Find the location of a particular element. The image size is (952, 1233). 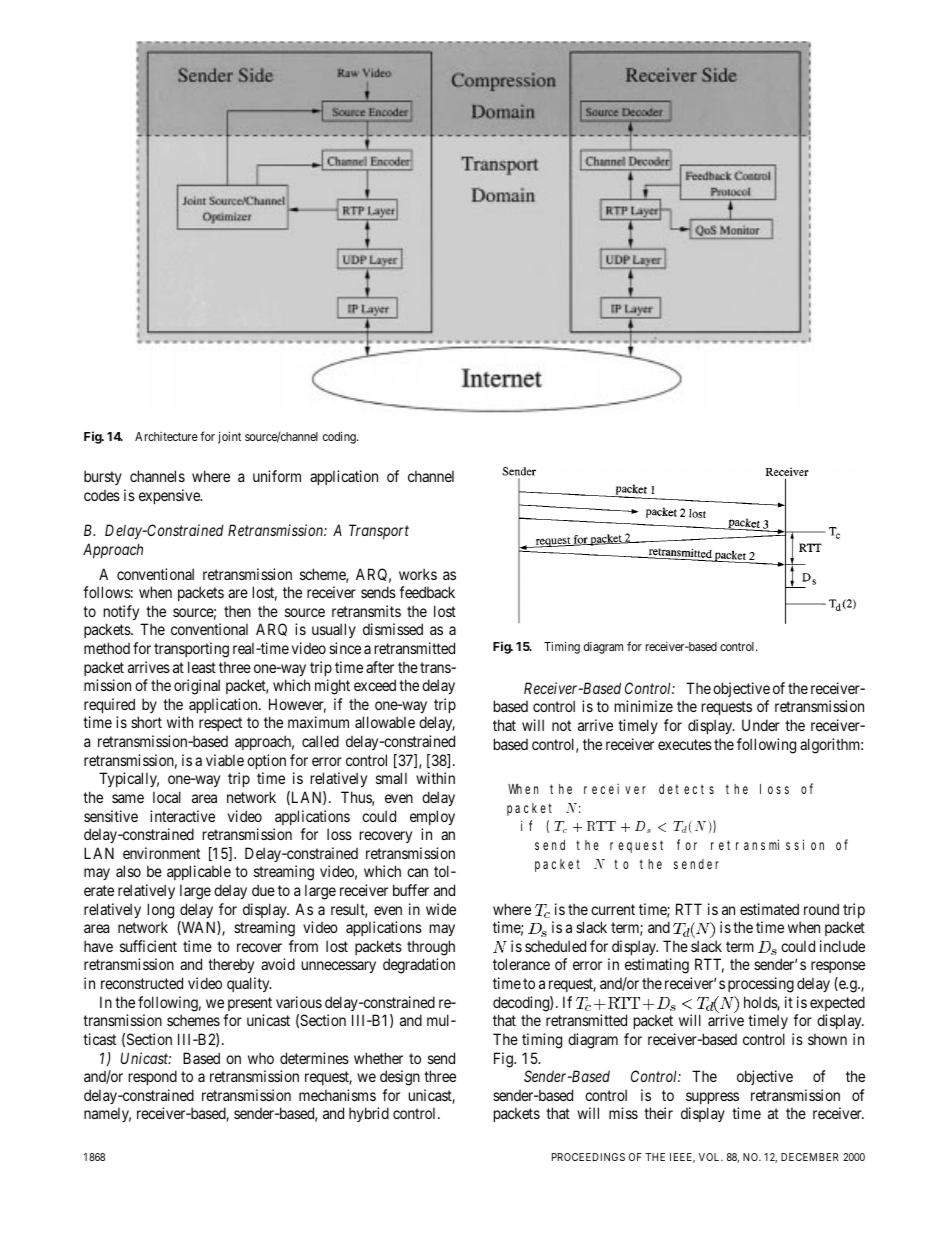

original is located at coordinates (197, 687).
